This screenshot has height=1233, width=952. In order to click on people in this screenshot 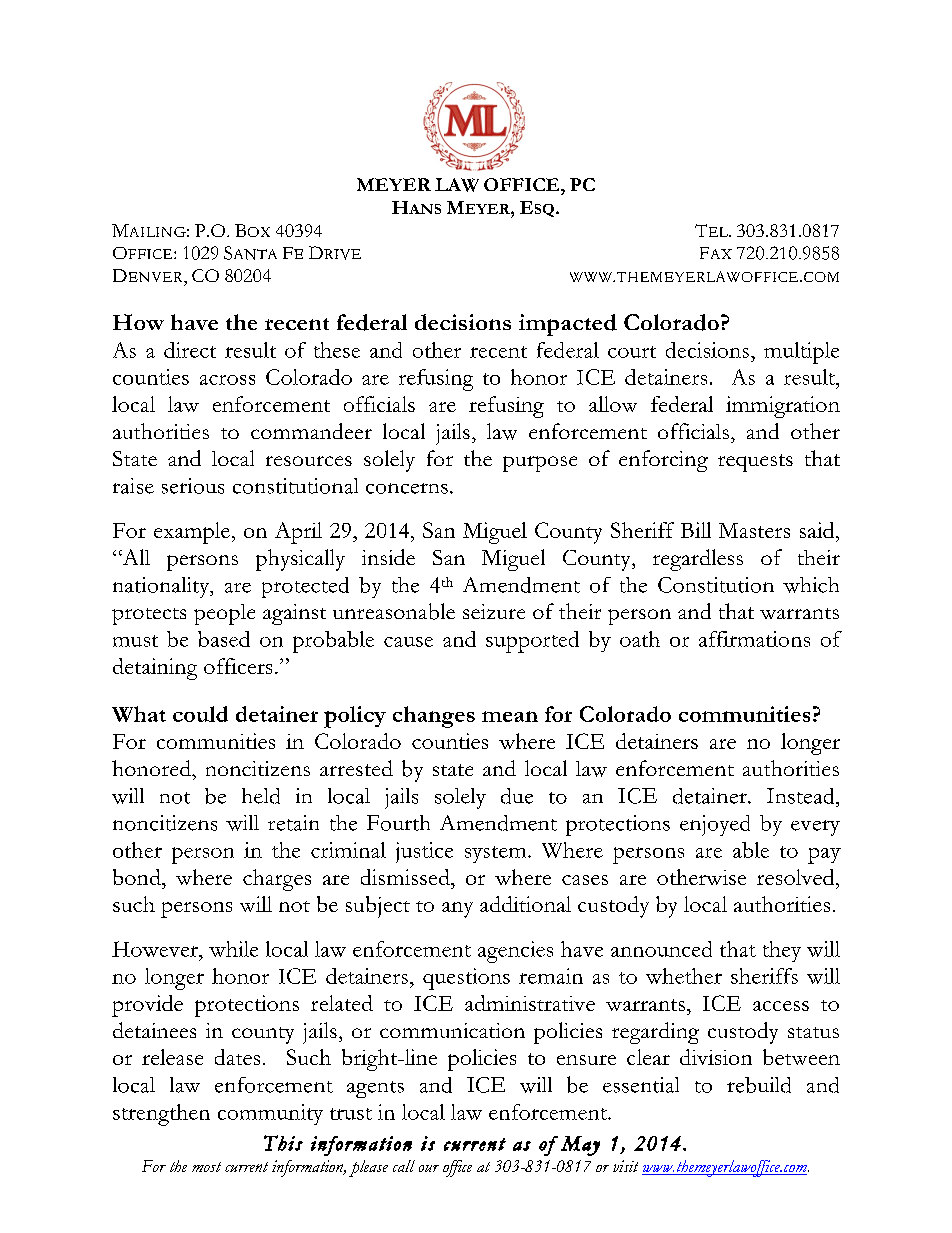, I will do `click(224, 614)`.
